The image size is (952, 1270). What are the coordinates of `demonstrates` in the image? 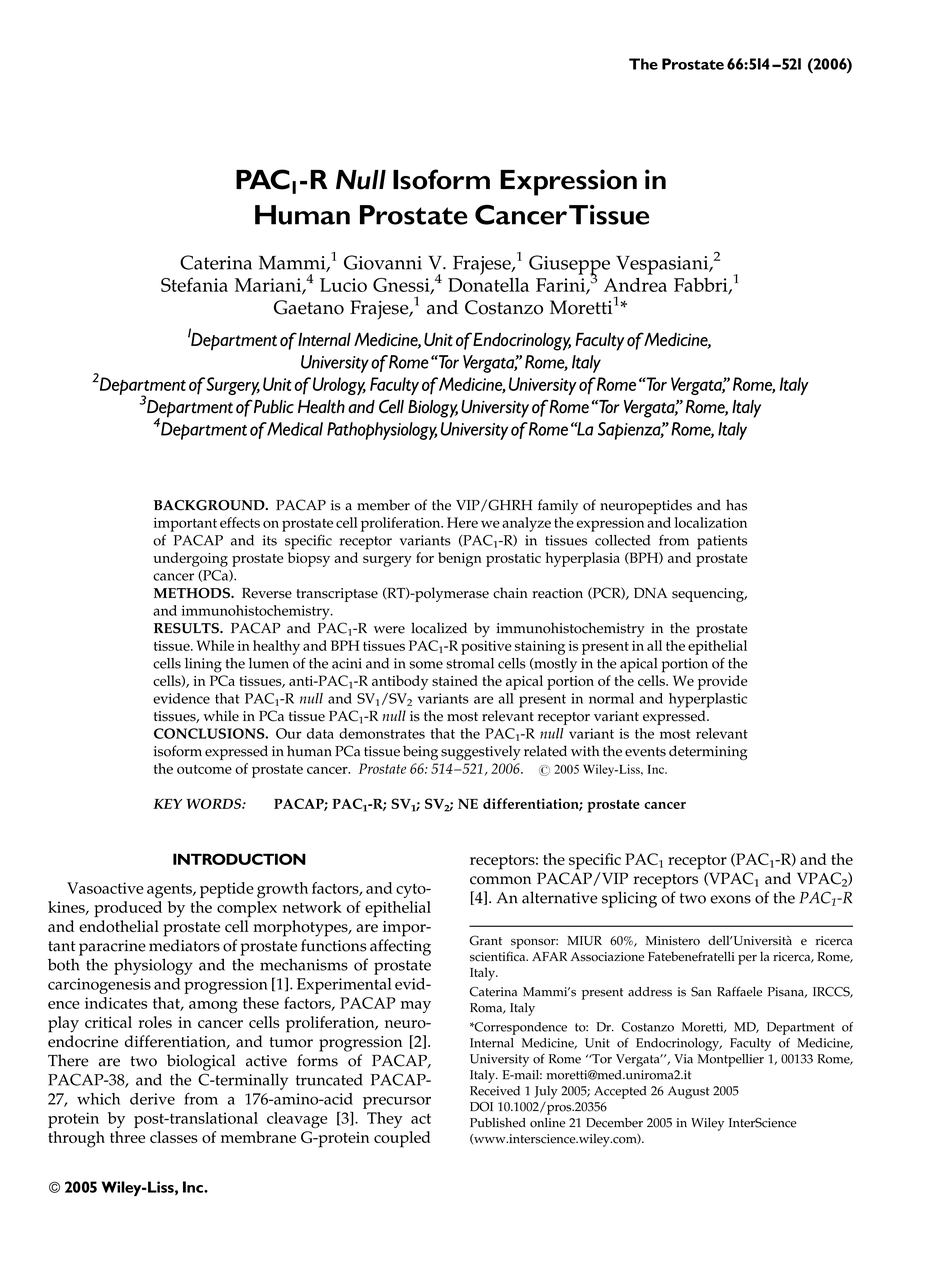 It's located at (382, 733).
